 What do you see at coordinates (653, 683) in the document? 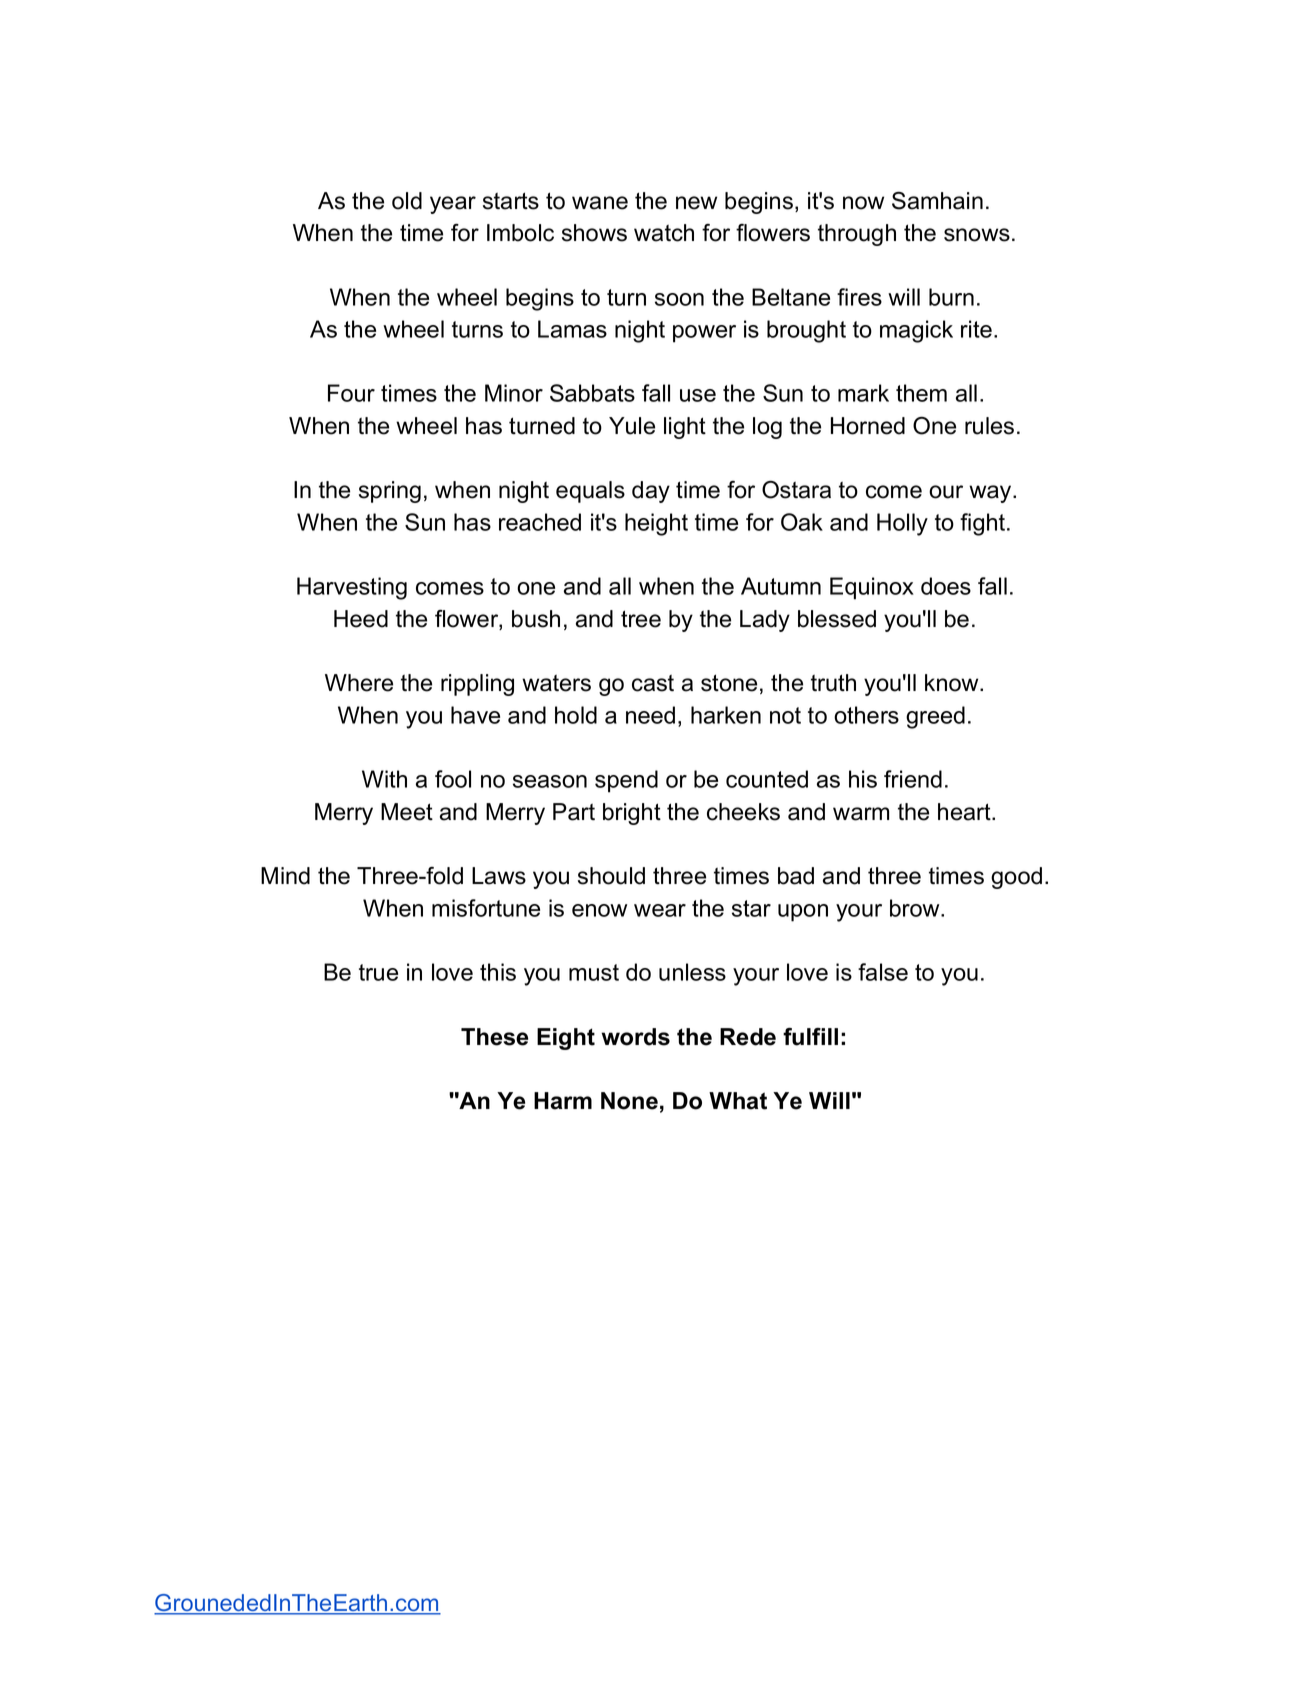
I see `cast` at bounding box center [653, 683].
